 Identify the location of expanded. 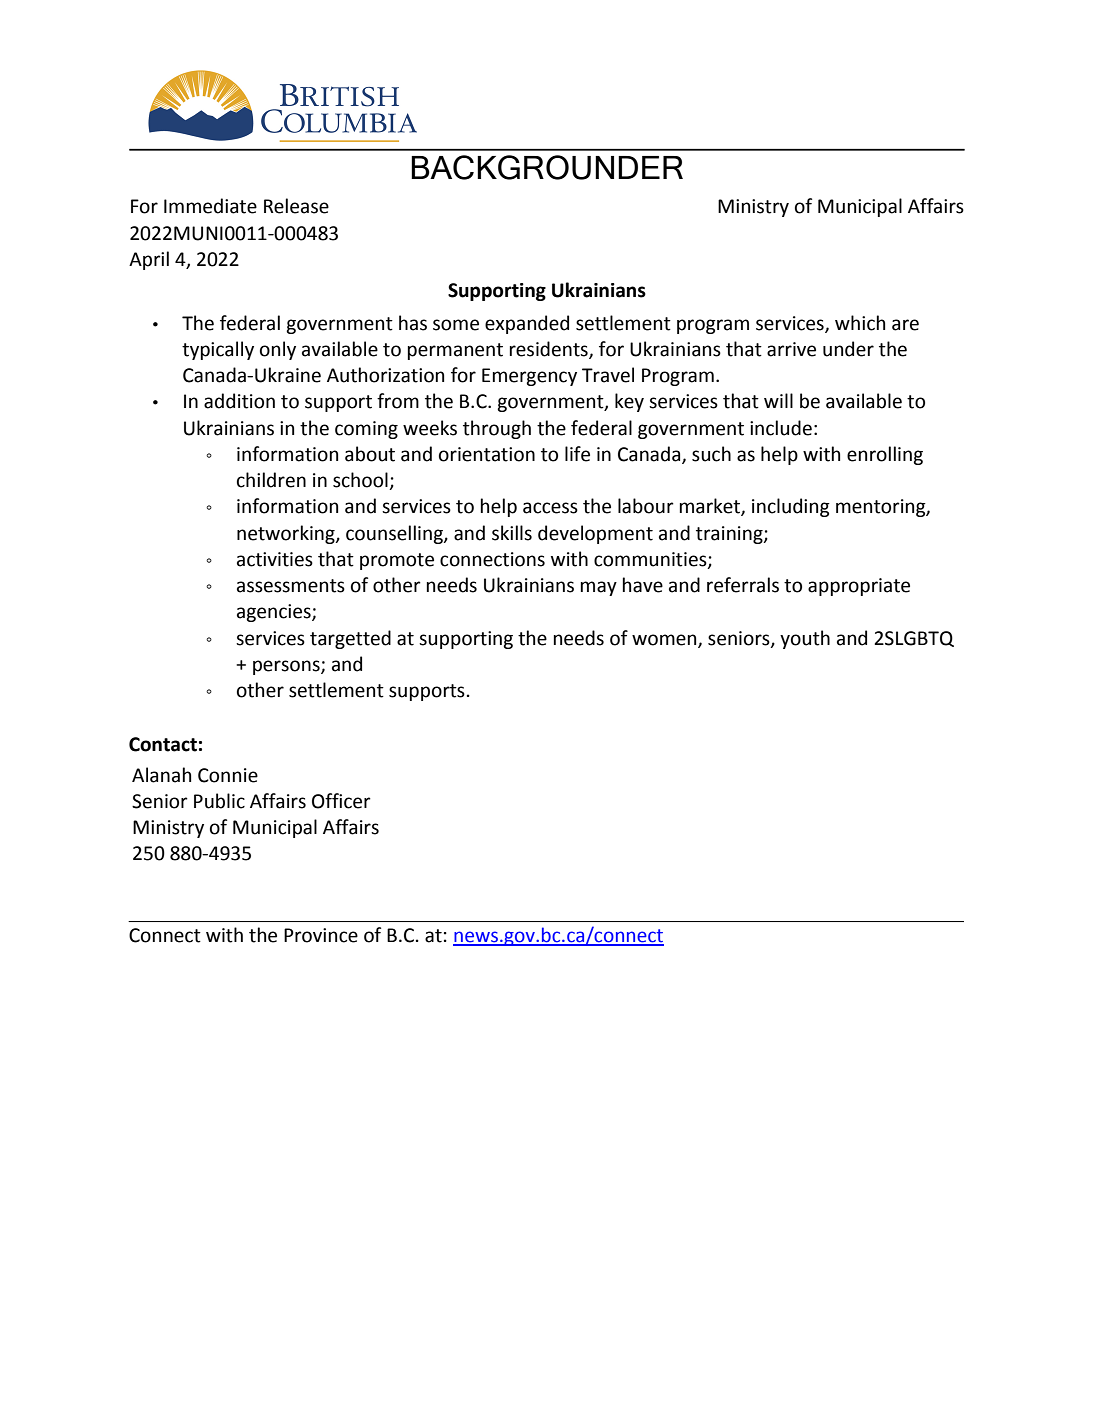
(527, 324).
